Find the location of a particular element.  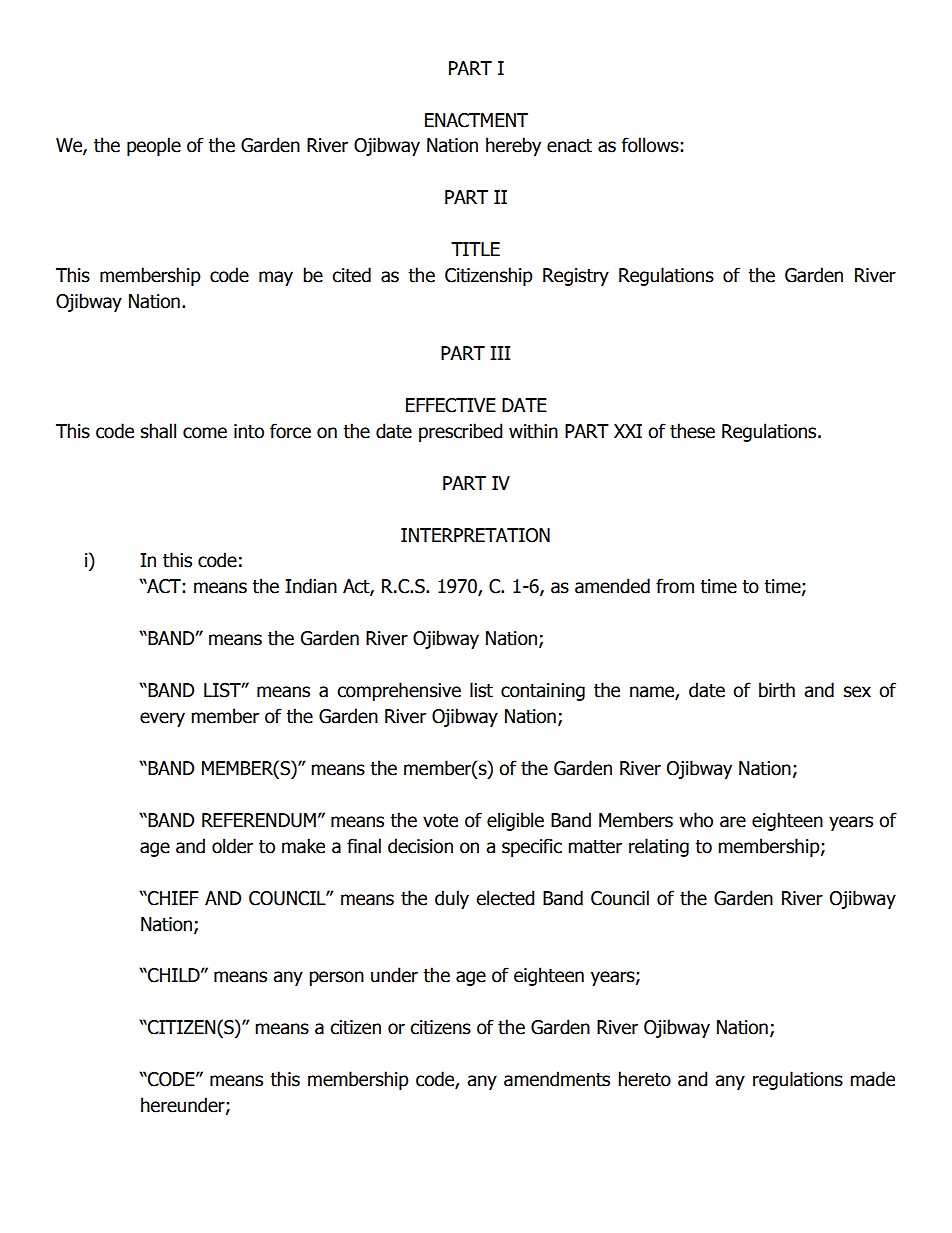

hereby is located at coordinates (513, 146).
